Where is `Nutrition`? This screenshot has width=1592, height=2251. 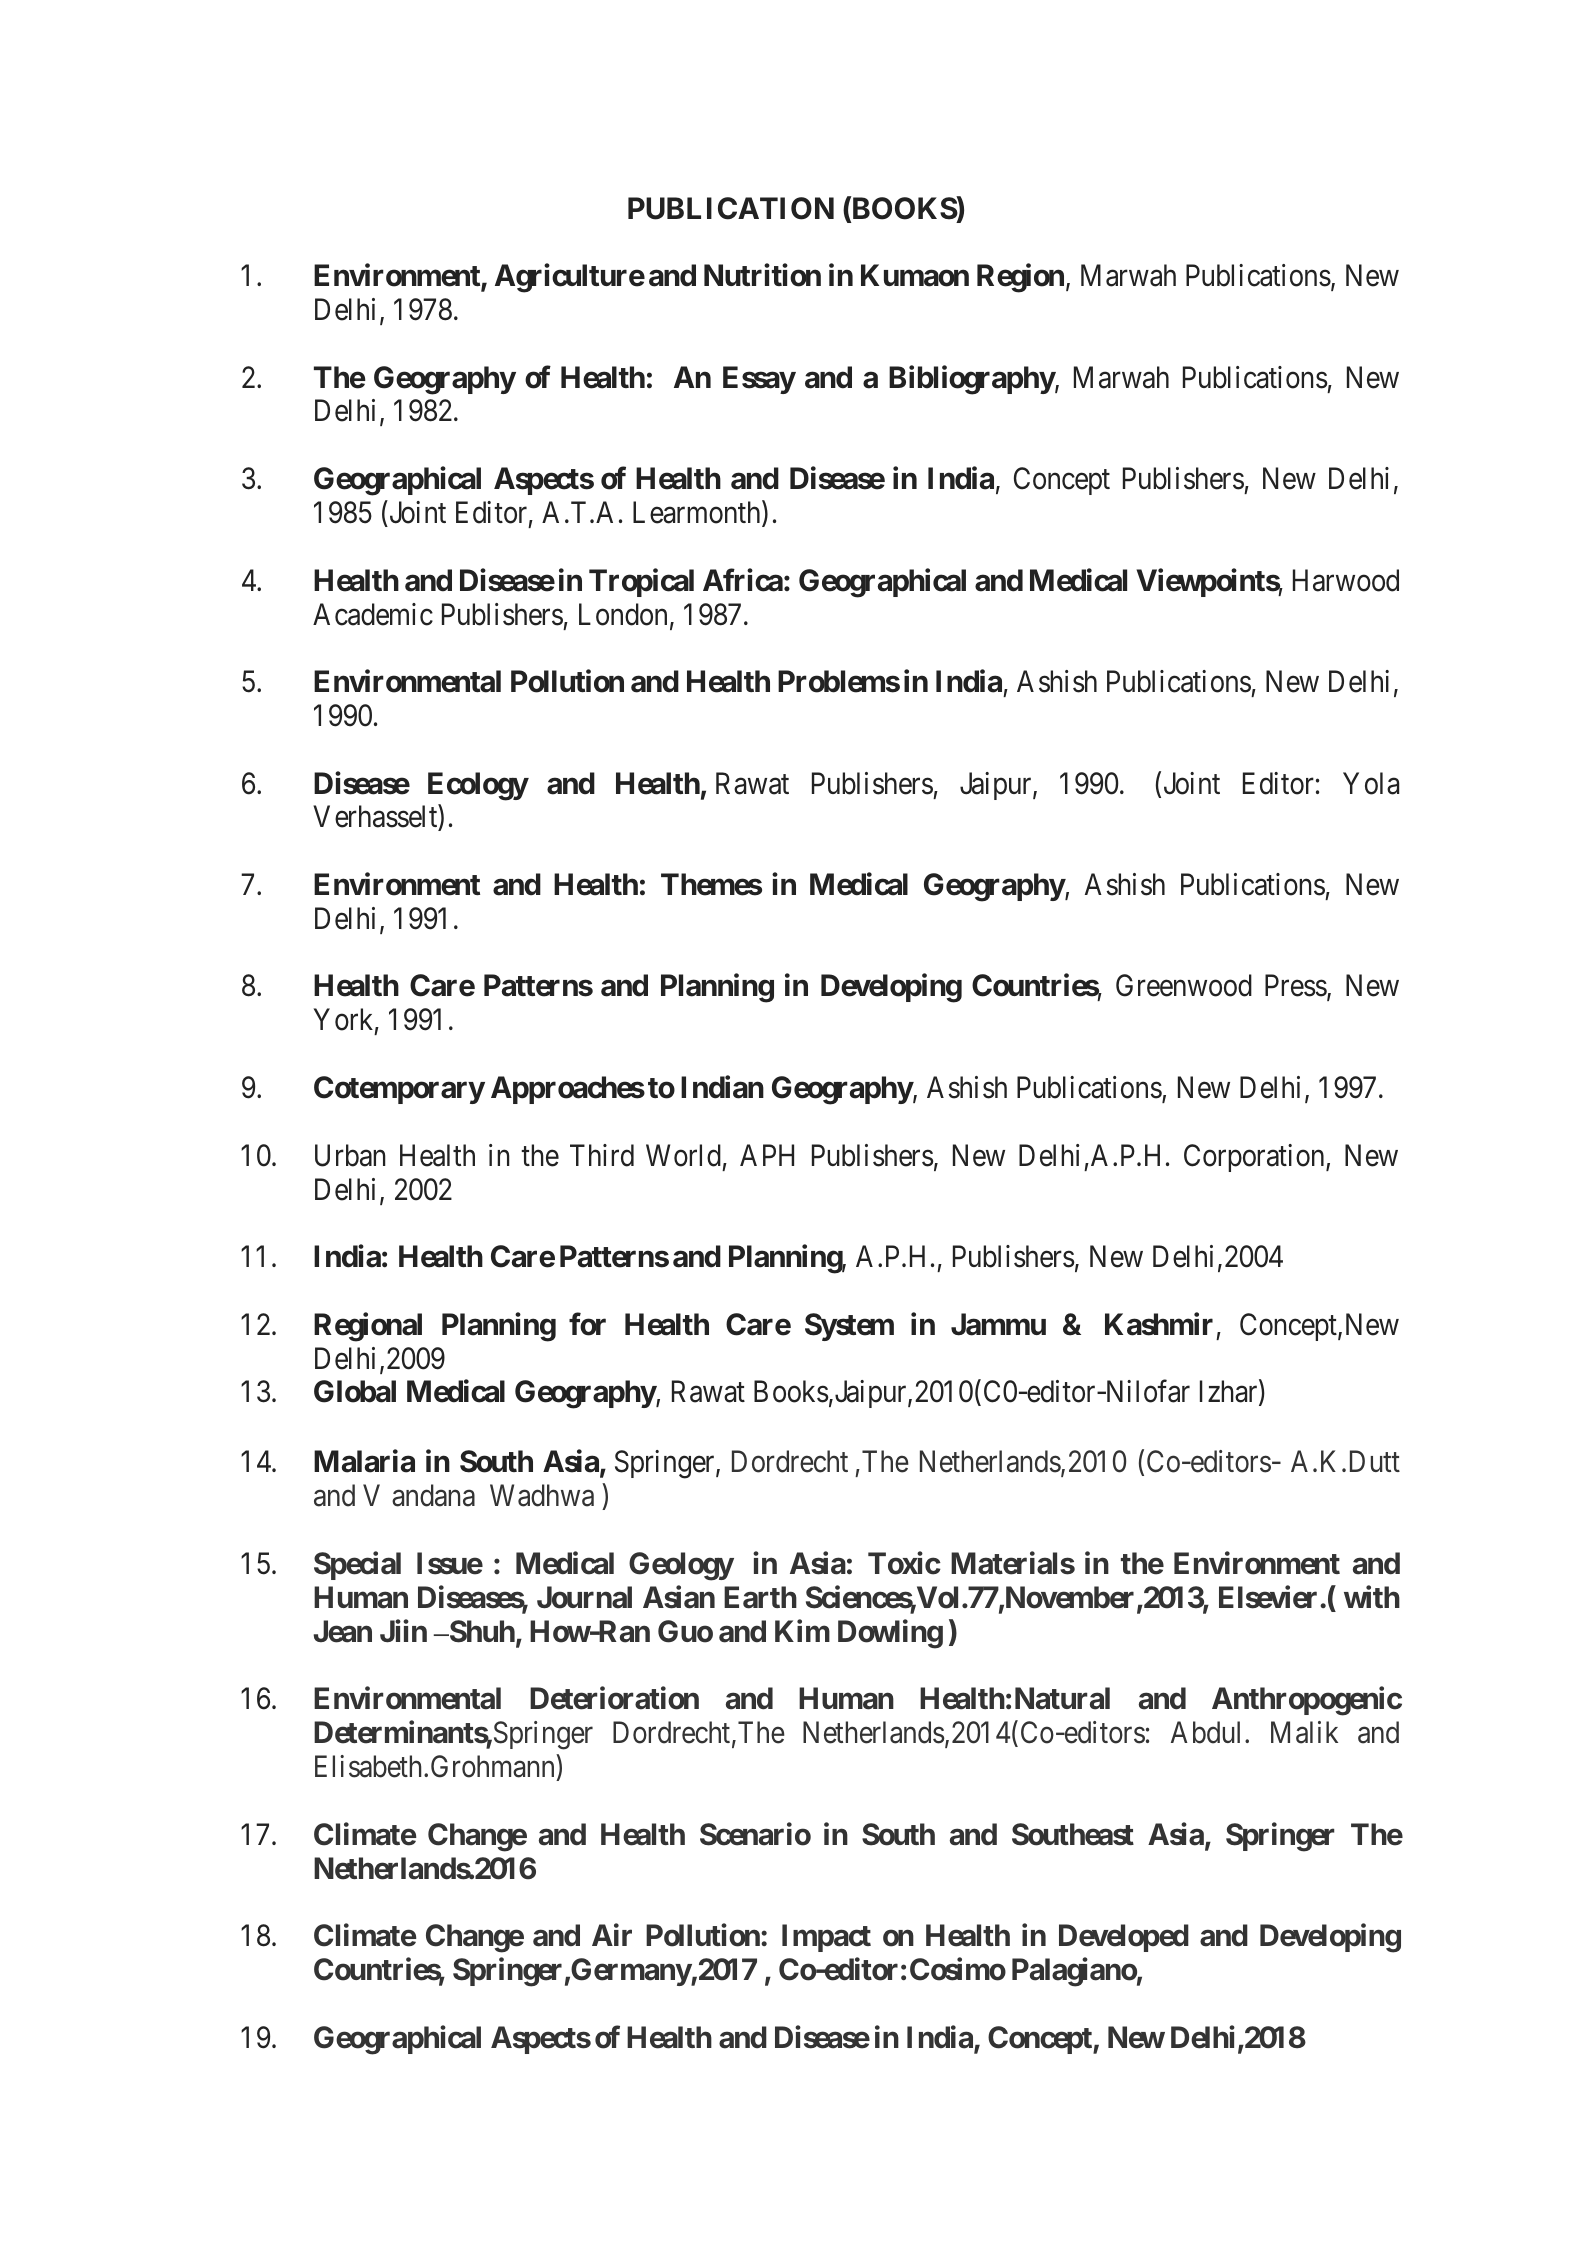
Nutrition is located at coordinates (762, 275).
